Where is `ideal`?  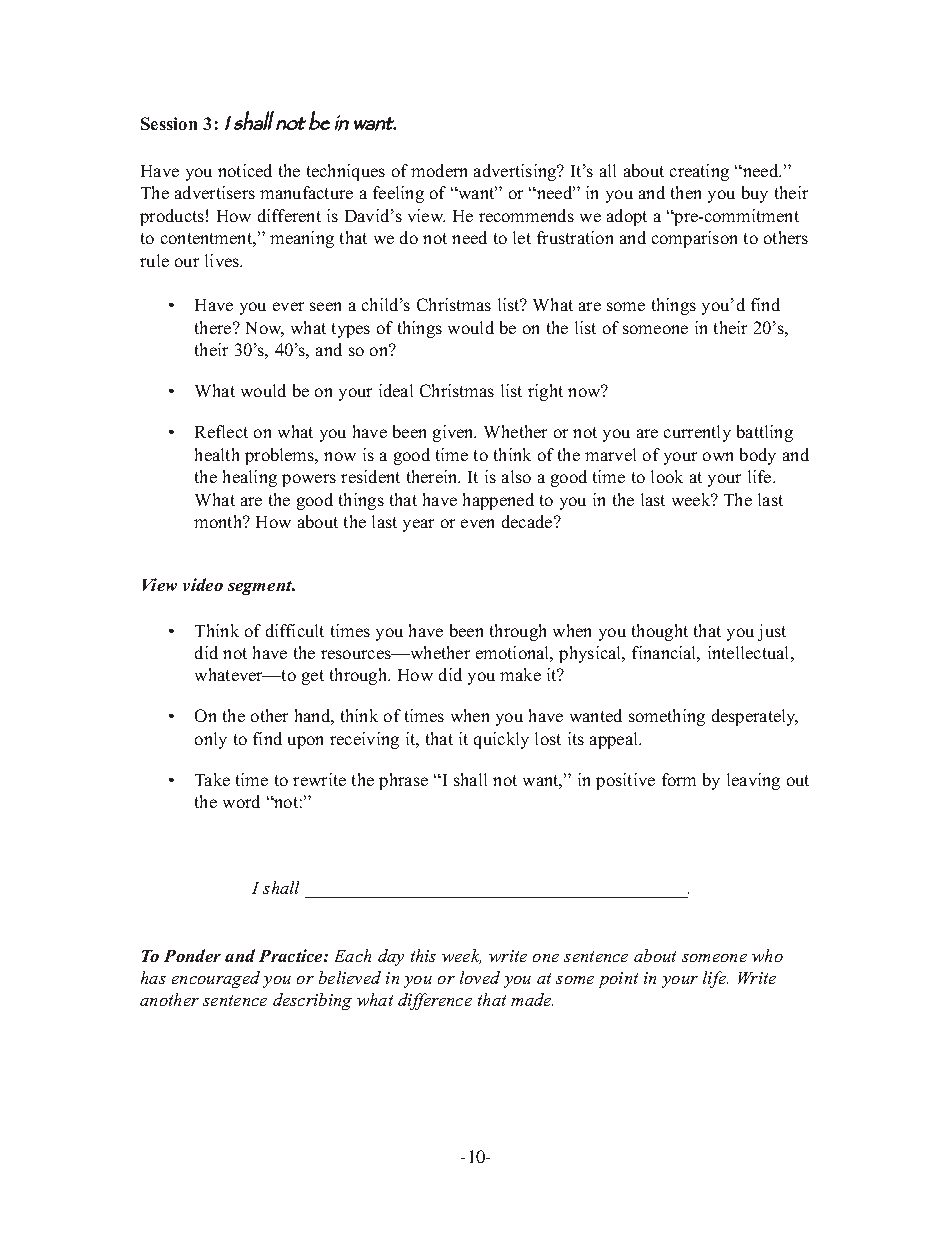 ideal is located at coordinates (396, 390).
